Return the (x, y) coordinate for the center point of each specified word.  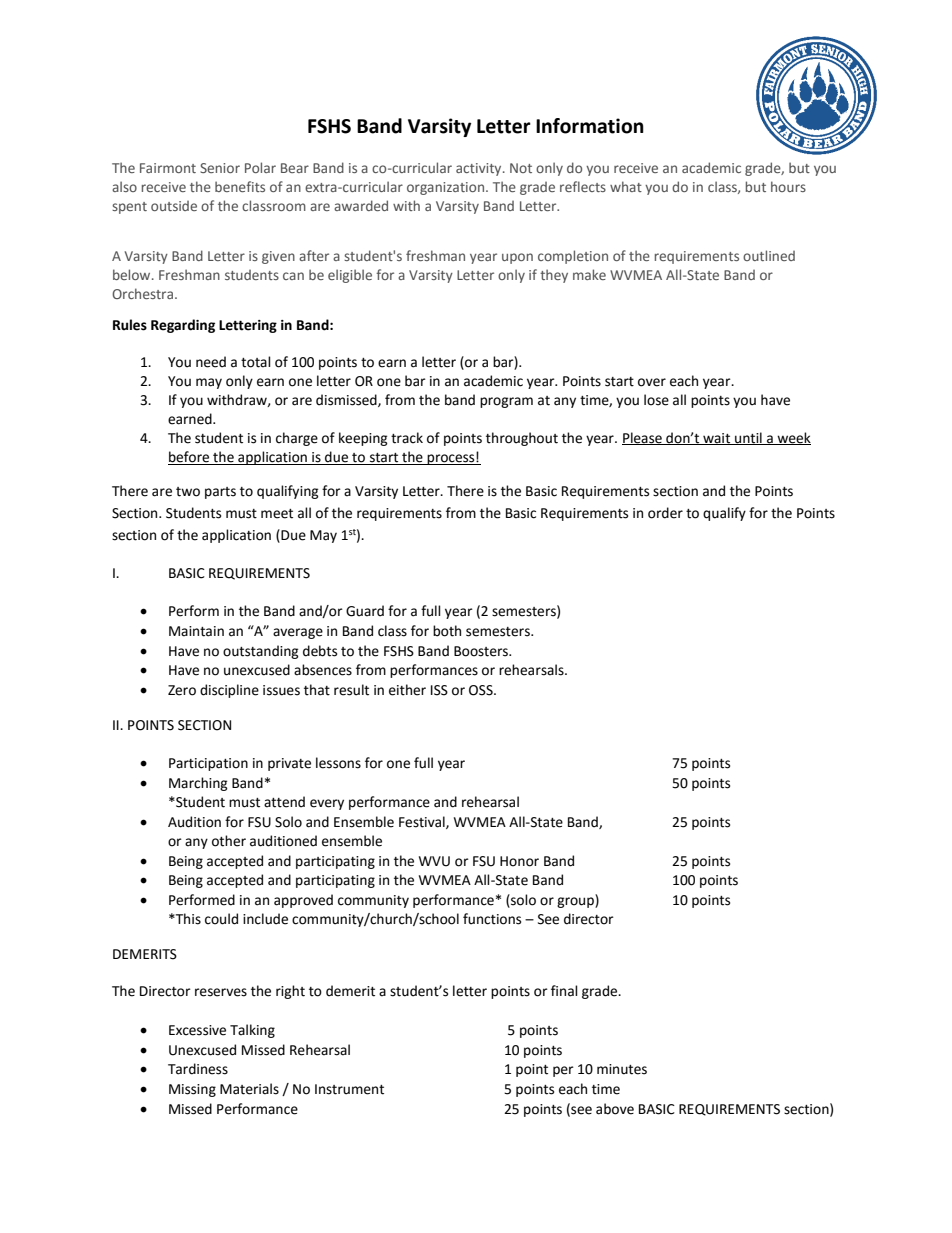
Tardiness (198, 1069)
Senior (220, 168)
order (665, 513)
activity (480, 169)
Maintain (196, 631)
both (447, 631)
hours (788, 186)
